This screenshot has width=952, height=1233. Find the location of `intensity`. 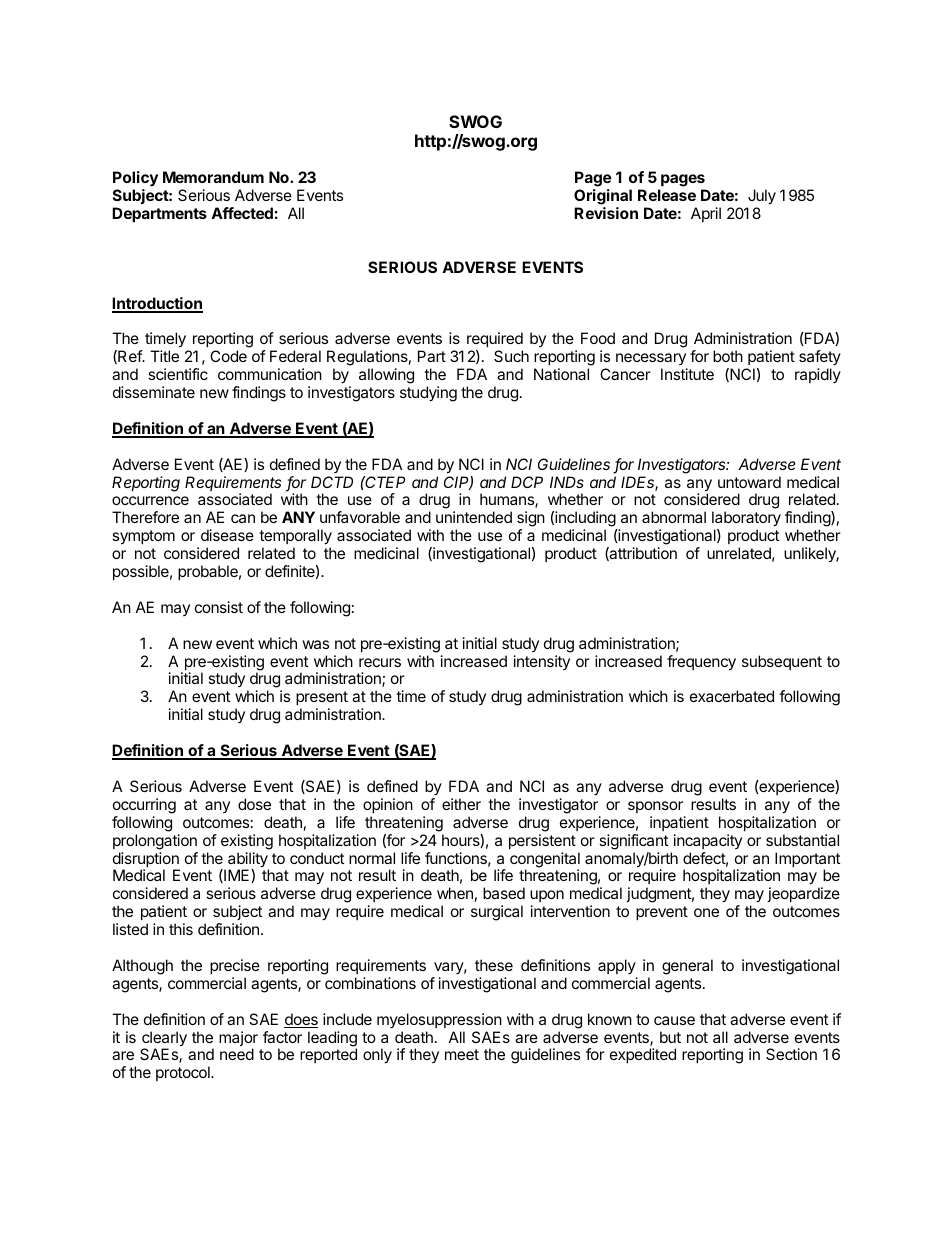

intensity is located at coordinates (542, 662).
